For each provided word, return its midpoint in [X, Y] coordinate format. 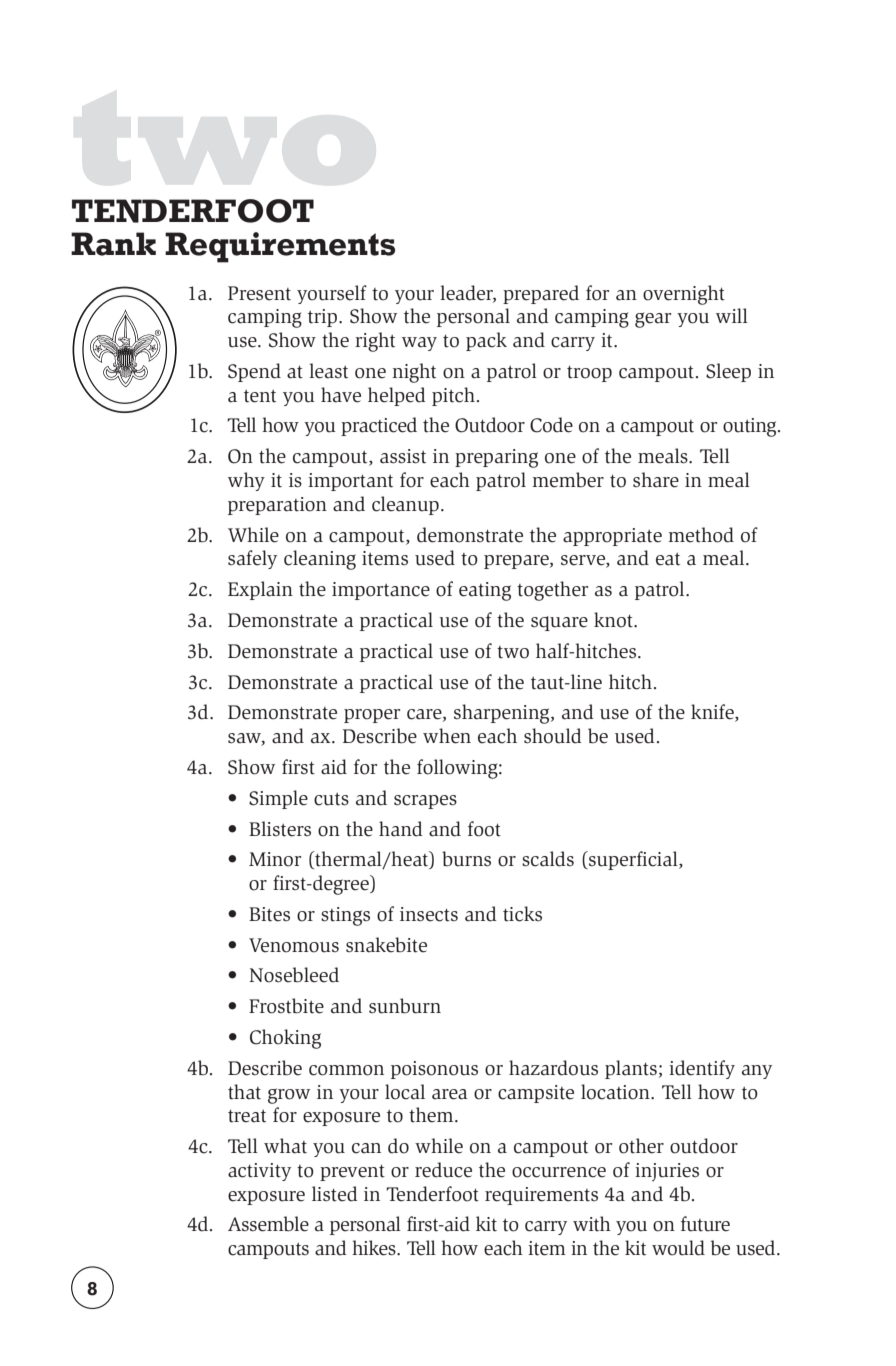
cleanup [405, 505]
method [701, 535]
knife [713, 713]
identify [702, 1069]
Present [259, 293]
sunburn [405, 1006]
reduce [443, 1170]
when [447, 736]
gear [653, 320]
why [246, 481]
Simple [278, 799]
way [419, 344]
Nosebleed [294, 975]
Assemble [268, 1224]
